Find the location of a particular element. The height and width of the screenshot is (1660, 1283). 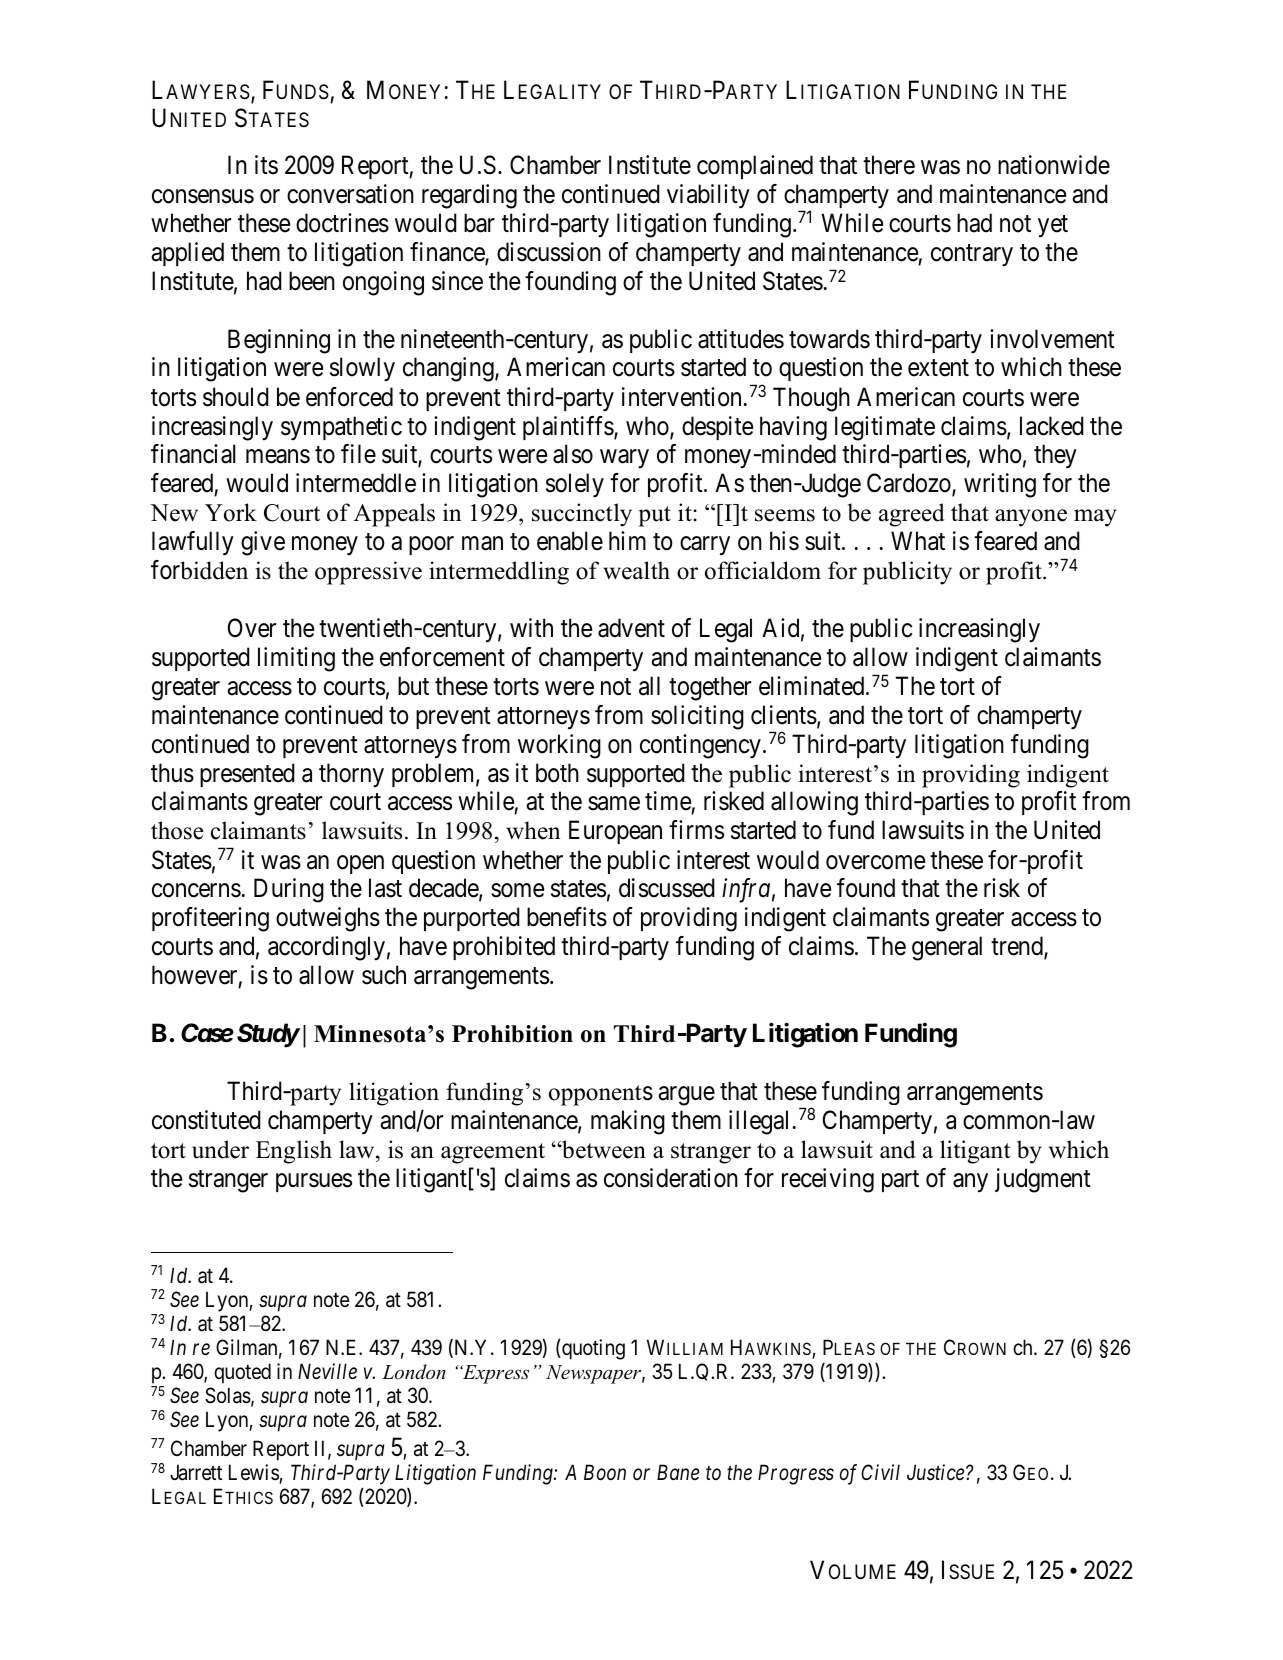

trend is located at coordinates (1018, 947).
